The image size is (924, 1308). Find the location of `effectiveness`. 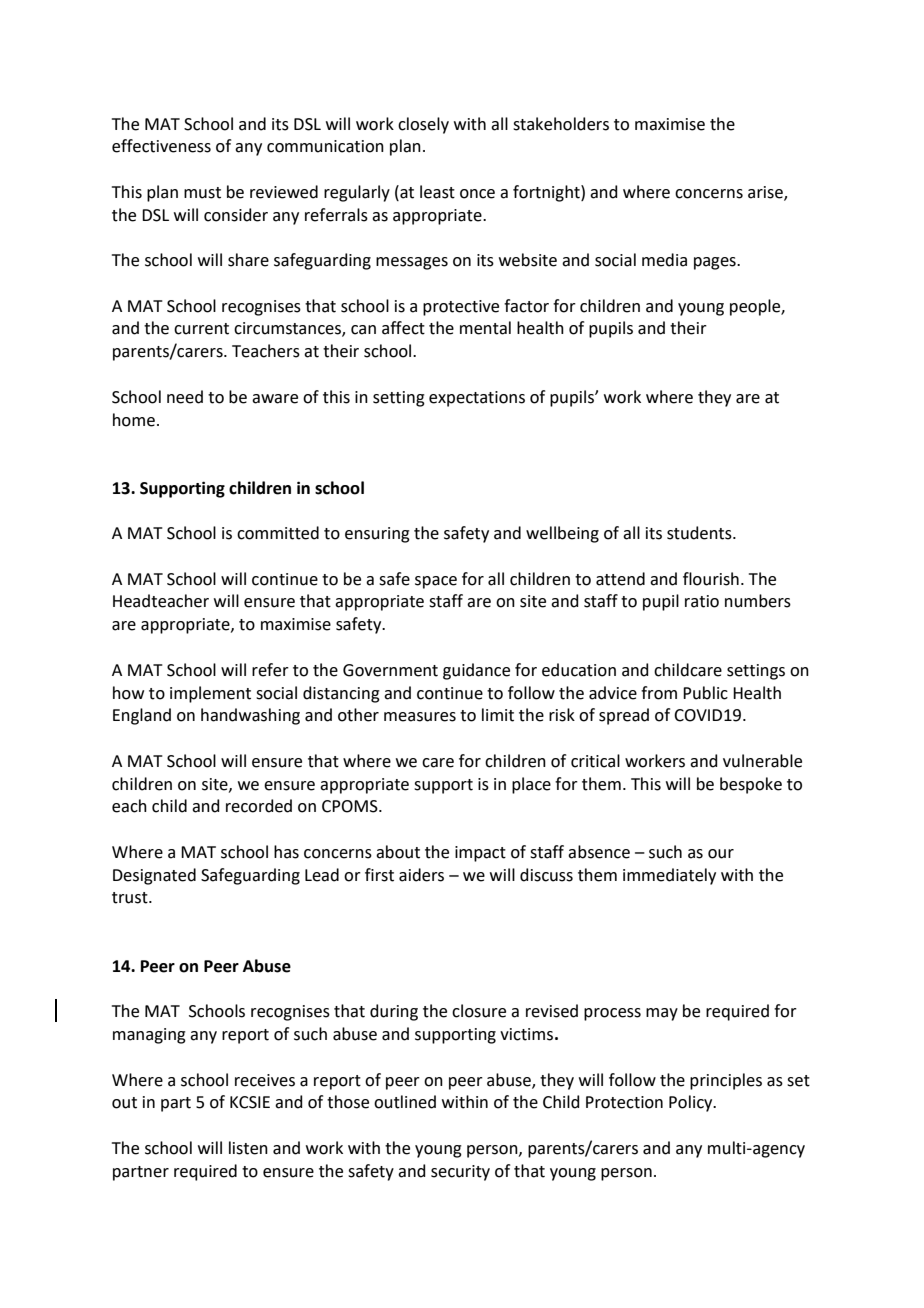

effectiveness is located at coordinates (161, 146).
